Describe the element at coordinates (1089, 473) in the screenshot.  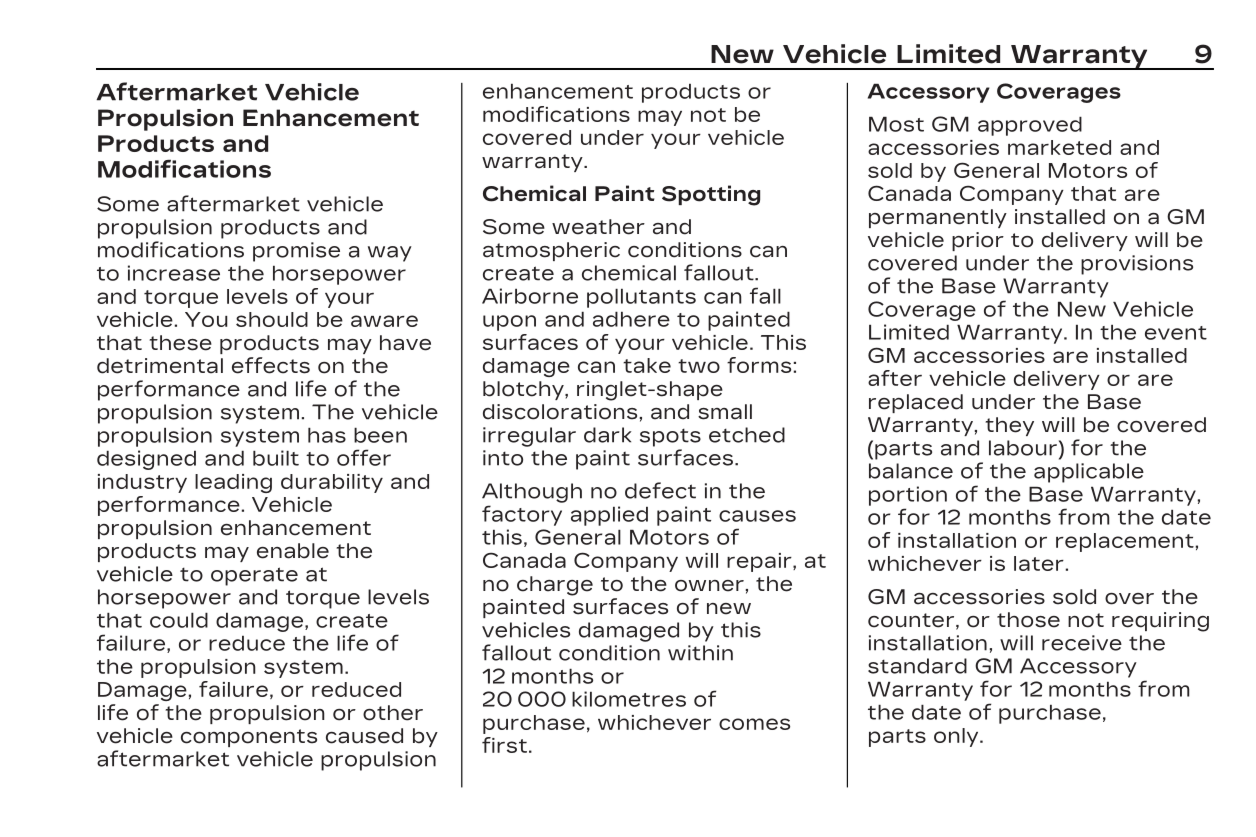
I see `applicable` at that location.
